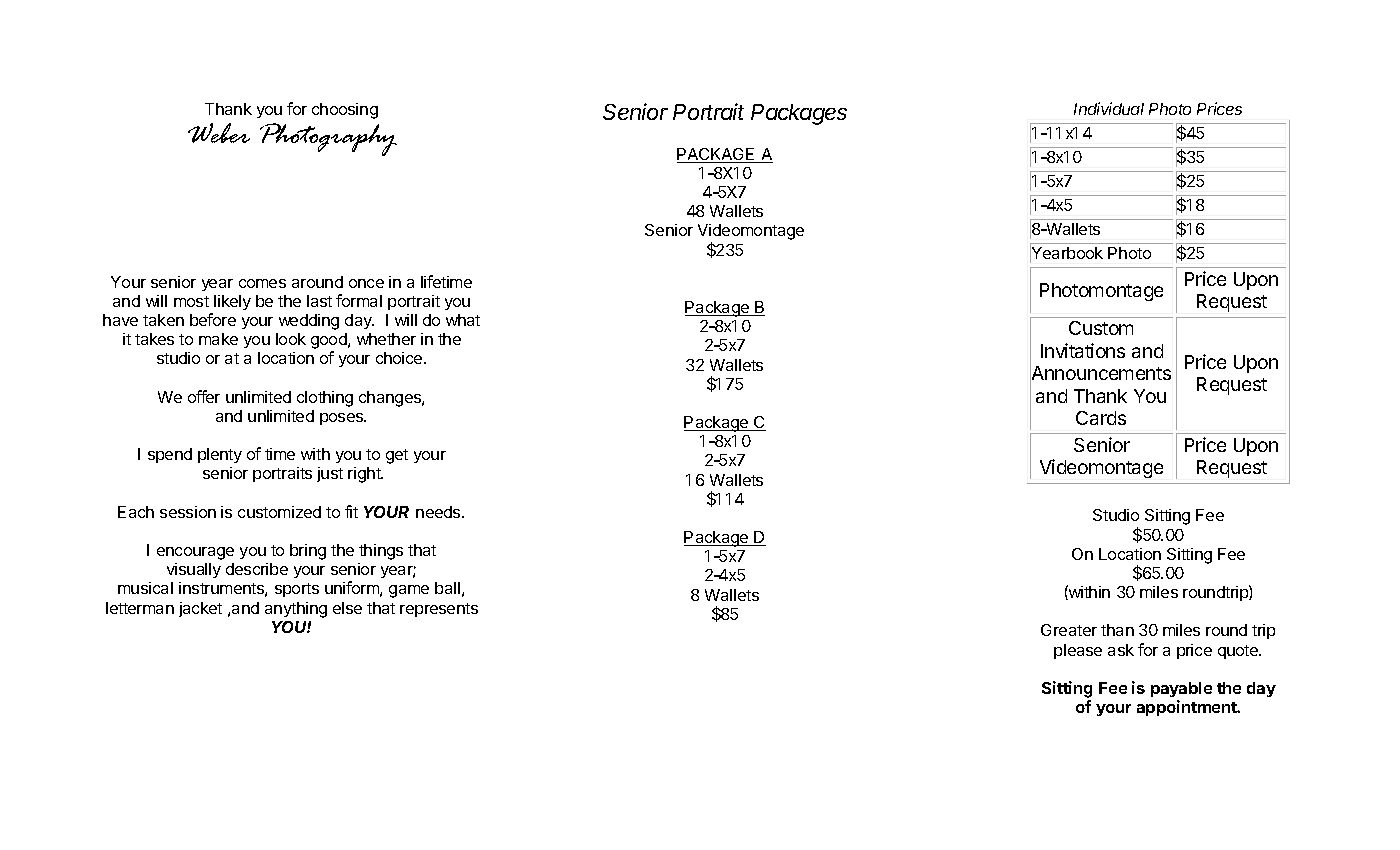 This screenshot has width=1400, height=850. I want to click on what, so click(463, 320).
